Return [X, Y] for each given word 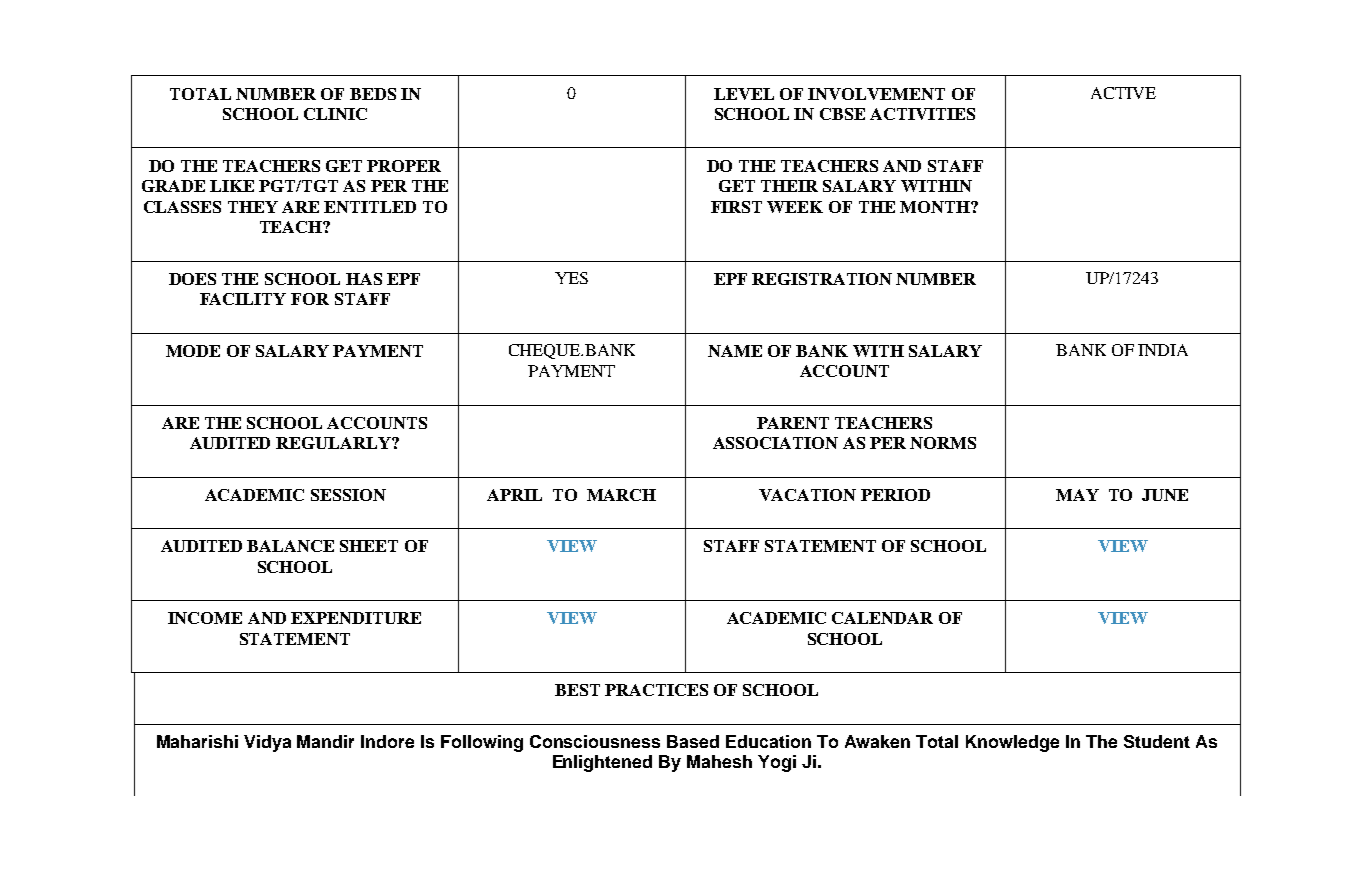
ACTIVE [1123, 93]
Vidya [267, 743]
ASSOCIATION [775, 443]
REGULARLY [334, 443]
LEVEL [744, 94]
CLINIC [335, 114]
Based [693, 741]
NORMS [943, 443]
